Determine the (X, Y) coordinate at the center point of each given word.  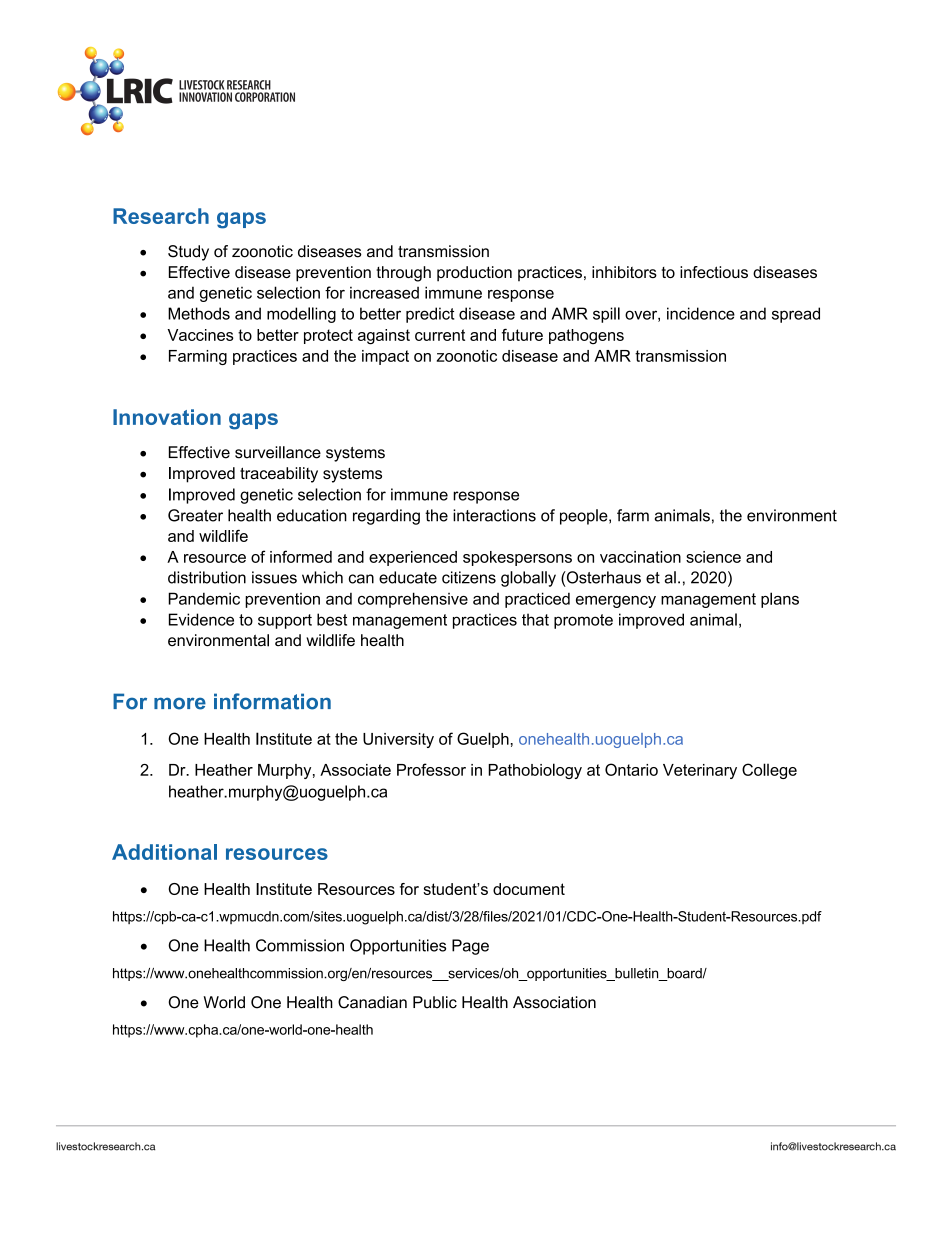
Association (554, 1002)
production (474, 274)
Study (188, 253)
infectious (714, 272)
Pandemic (204, 598)
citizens (469, 577)
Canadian (372, 1002)
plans (780, 600)
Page (470, 947)
